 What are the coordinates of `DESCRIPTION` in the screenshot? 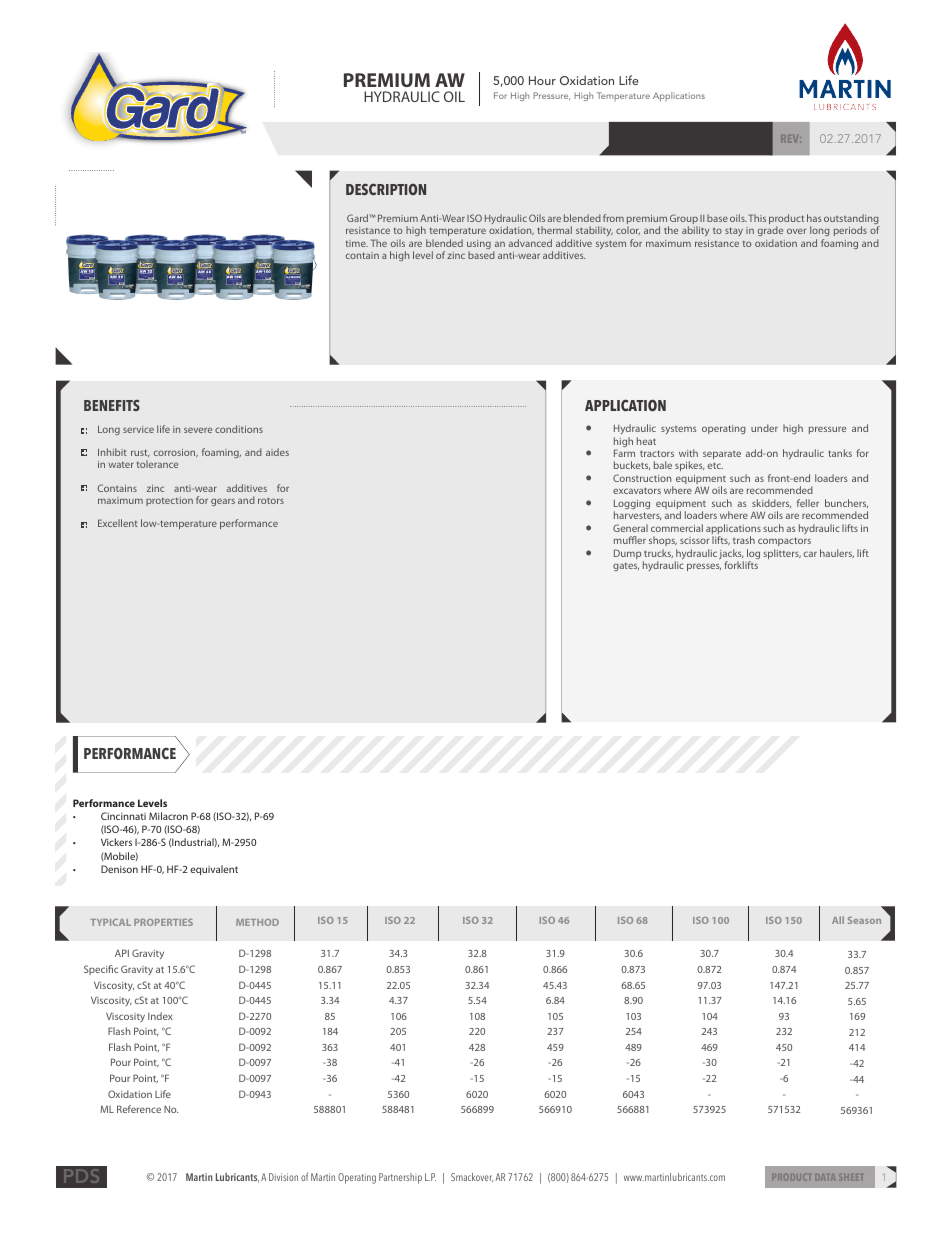 It's located at (386, 189).
